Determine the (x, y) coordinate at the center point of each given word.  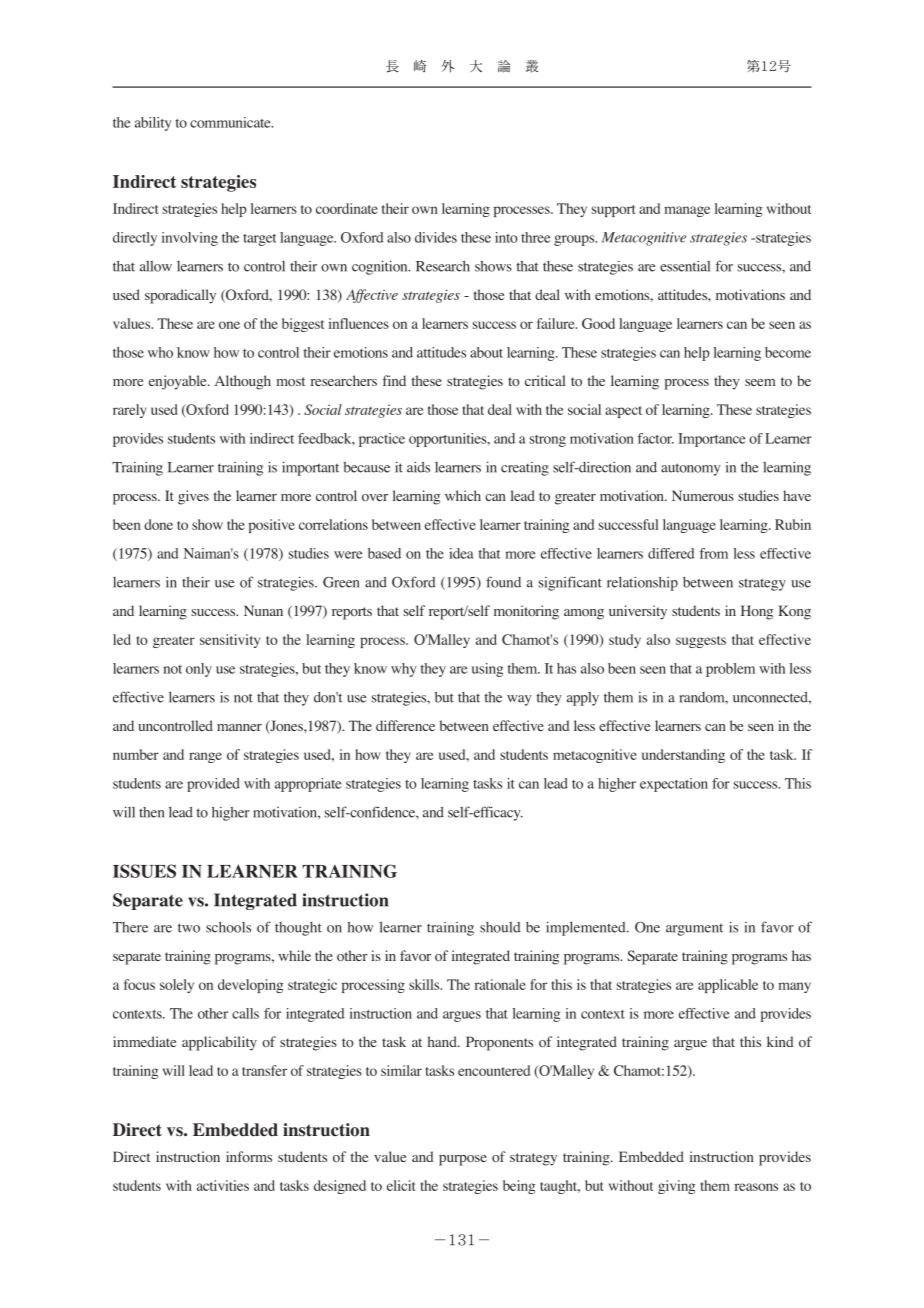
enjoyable (179, 382)
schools (228, 927)
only (199, 670)
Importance (712, 440)
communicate (231, 122)
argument (694, 929)
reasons (756, 1187)
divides (436, 237)
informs (249, 1156)
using (487, 670)
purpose (463, 1160)
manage (687, 211)
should (500, 927)
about (486, 352)
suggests (701, 642)
